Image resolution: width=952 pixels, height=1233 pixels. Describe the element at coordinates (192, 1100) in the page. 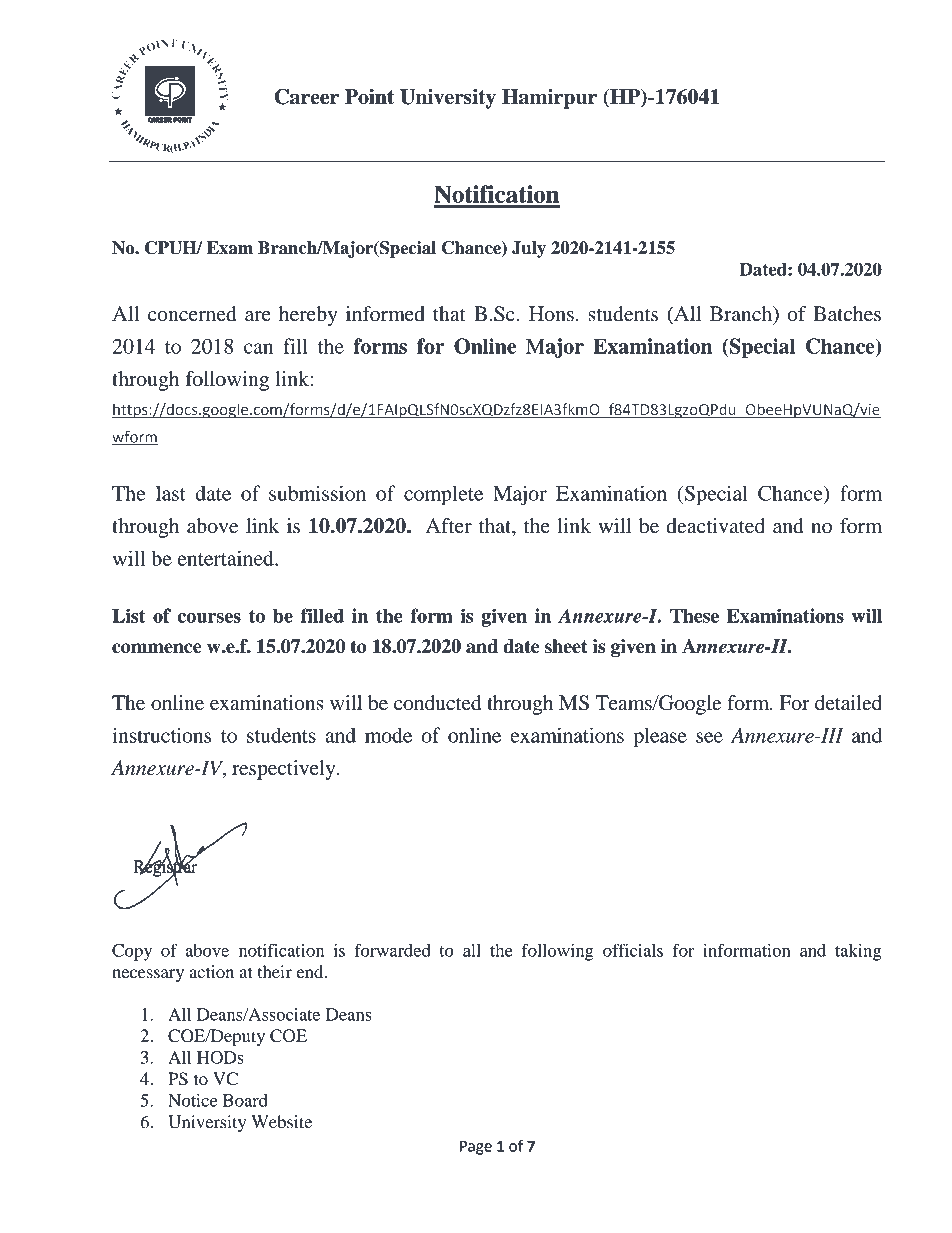

I see `Notice` at that location.
